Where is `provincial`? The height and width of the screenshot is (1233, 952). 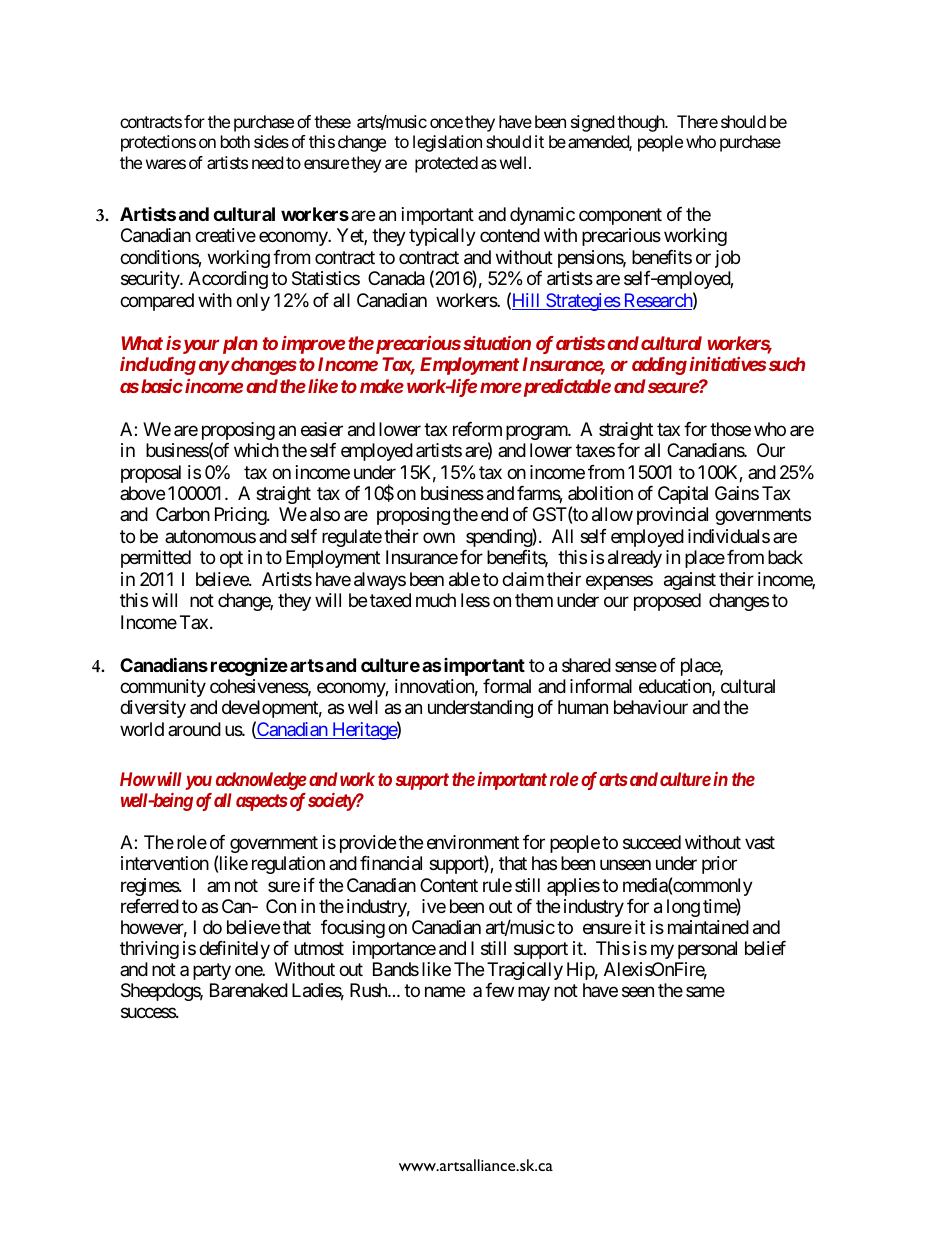 provincial is located at coordinates (672, 516).
